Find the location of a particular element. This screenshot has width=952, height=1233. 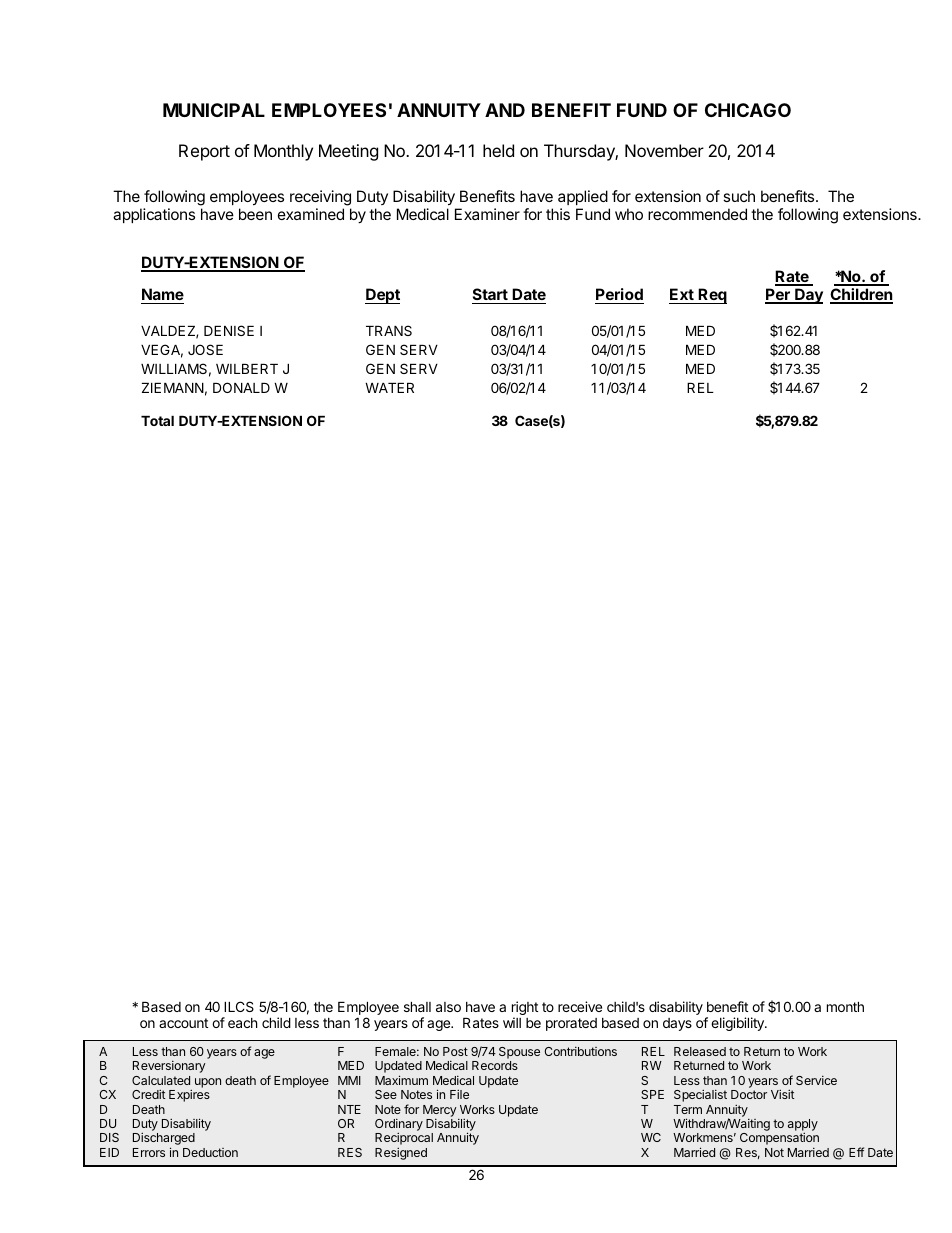

WATER is located at coordinates (389, 388).
